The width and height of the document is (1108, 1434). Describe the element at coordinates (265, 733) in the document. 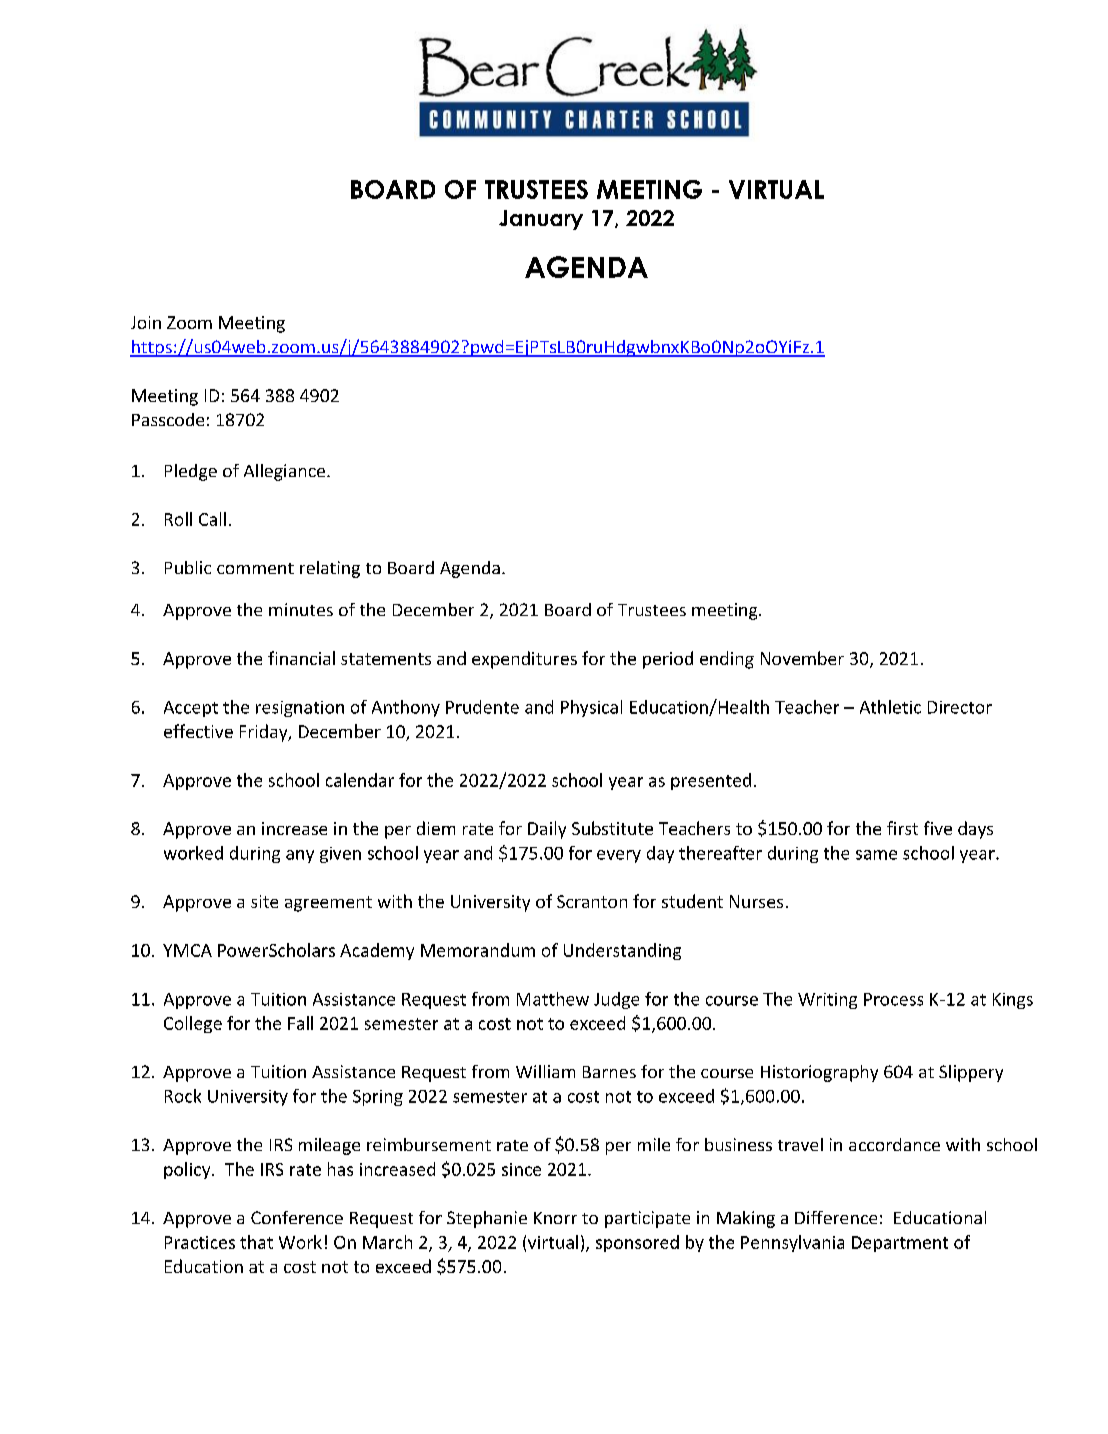

I see `Friday` at that location.
